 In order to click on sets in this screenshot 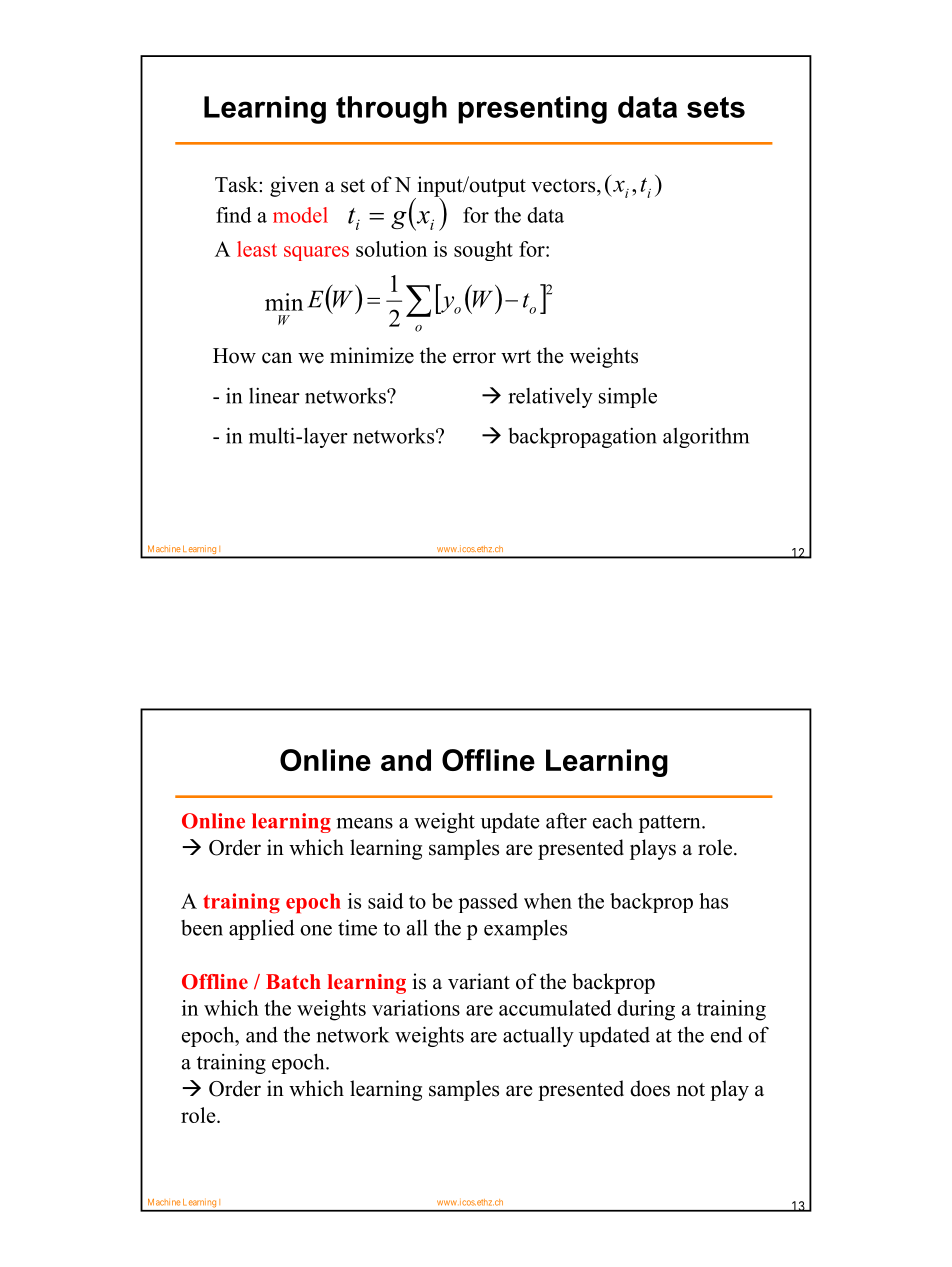, I will do `click(716, 107)`.
